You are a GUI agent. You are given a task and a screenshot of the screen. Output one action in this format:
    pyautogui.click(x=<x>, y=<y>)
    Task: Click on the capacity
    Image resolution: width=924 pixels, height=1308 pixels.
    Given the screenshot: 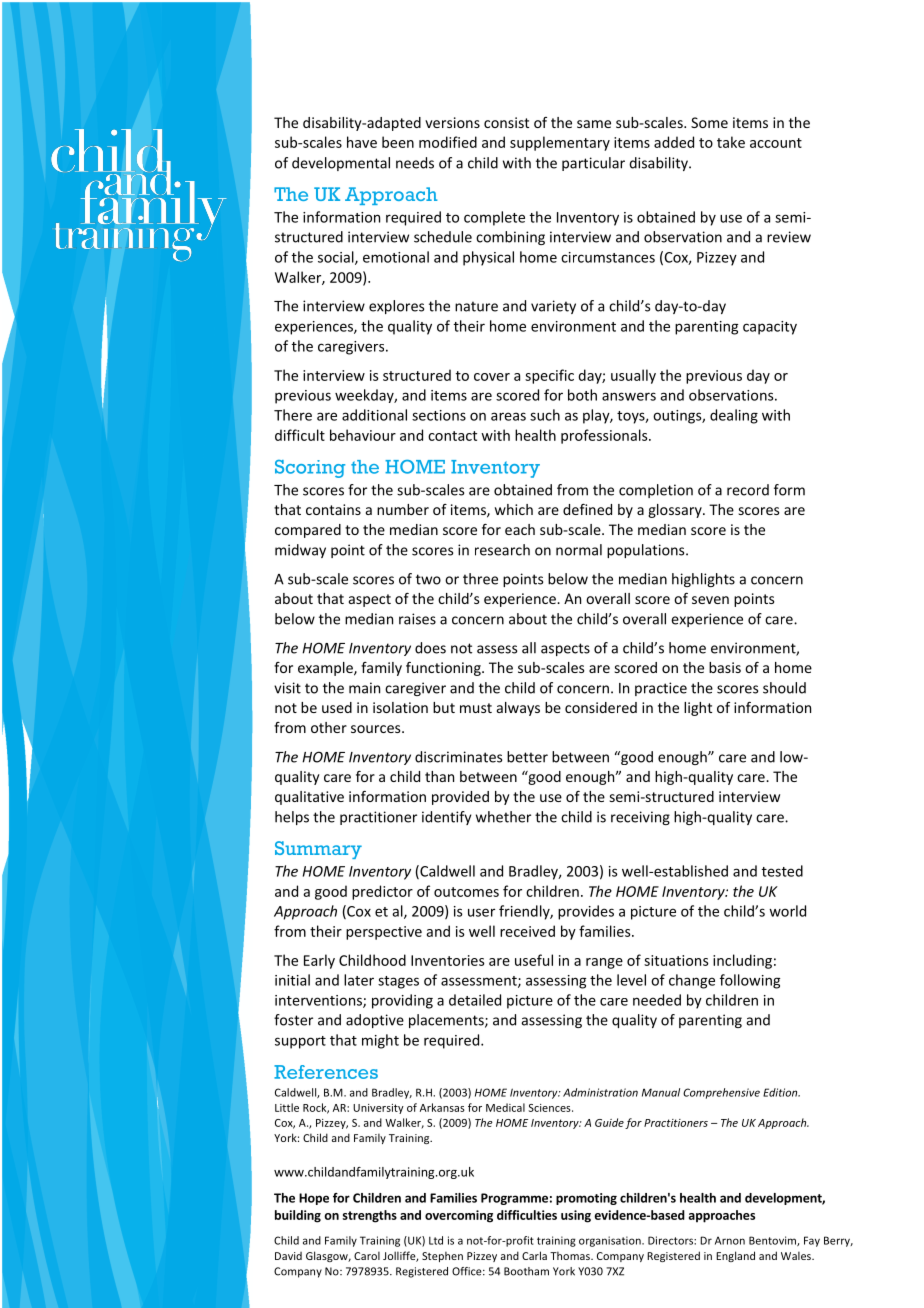 What is the action you would take?
    pyautogui.click(x=770, y=328)
